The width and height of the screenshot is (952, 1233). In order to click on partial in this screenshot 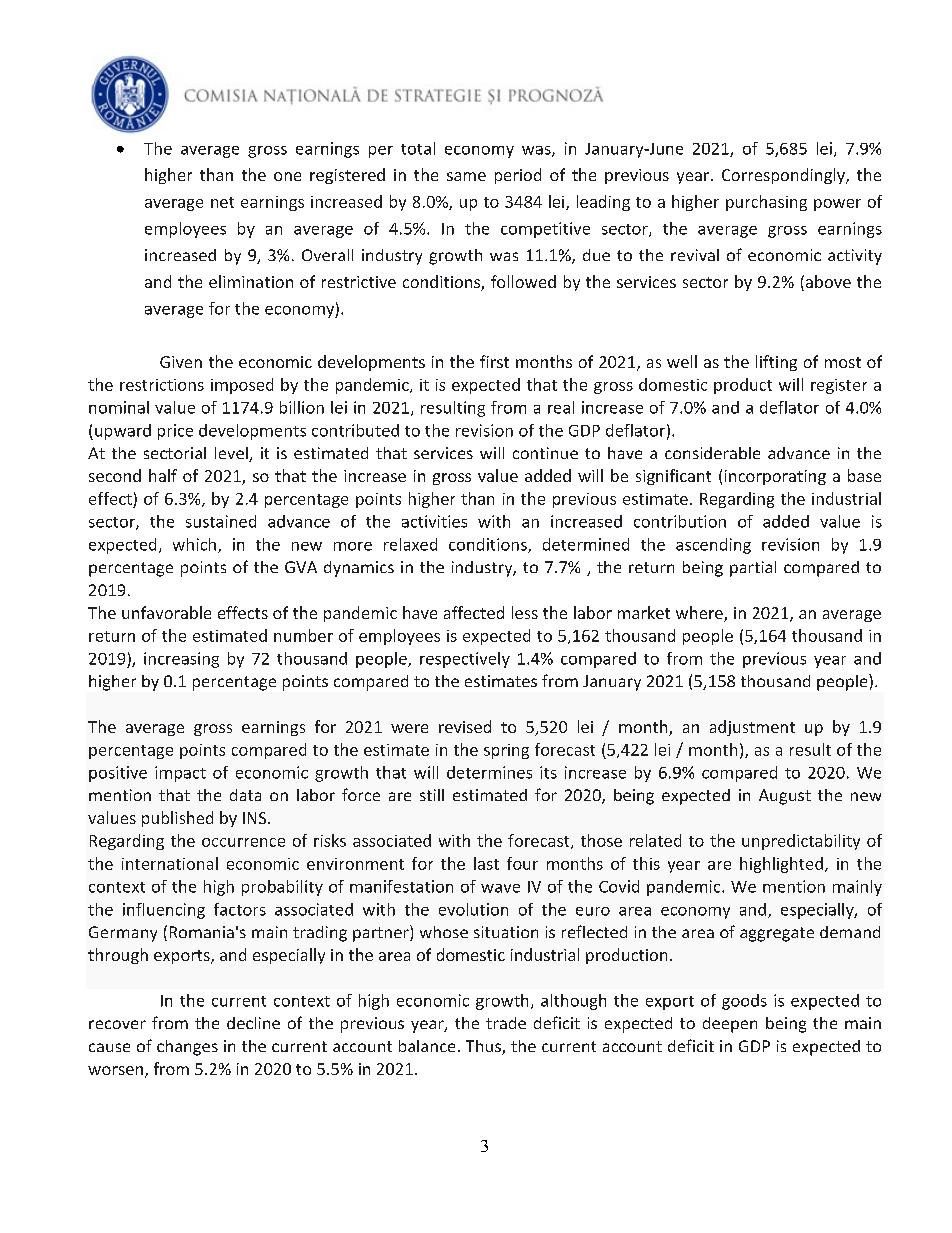, I will do `click(753, 569)`.
